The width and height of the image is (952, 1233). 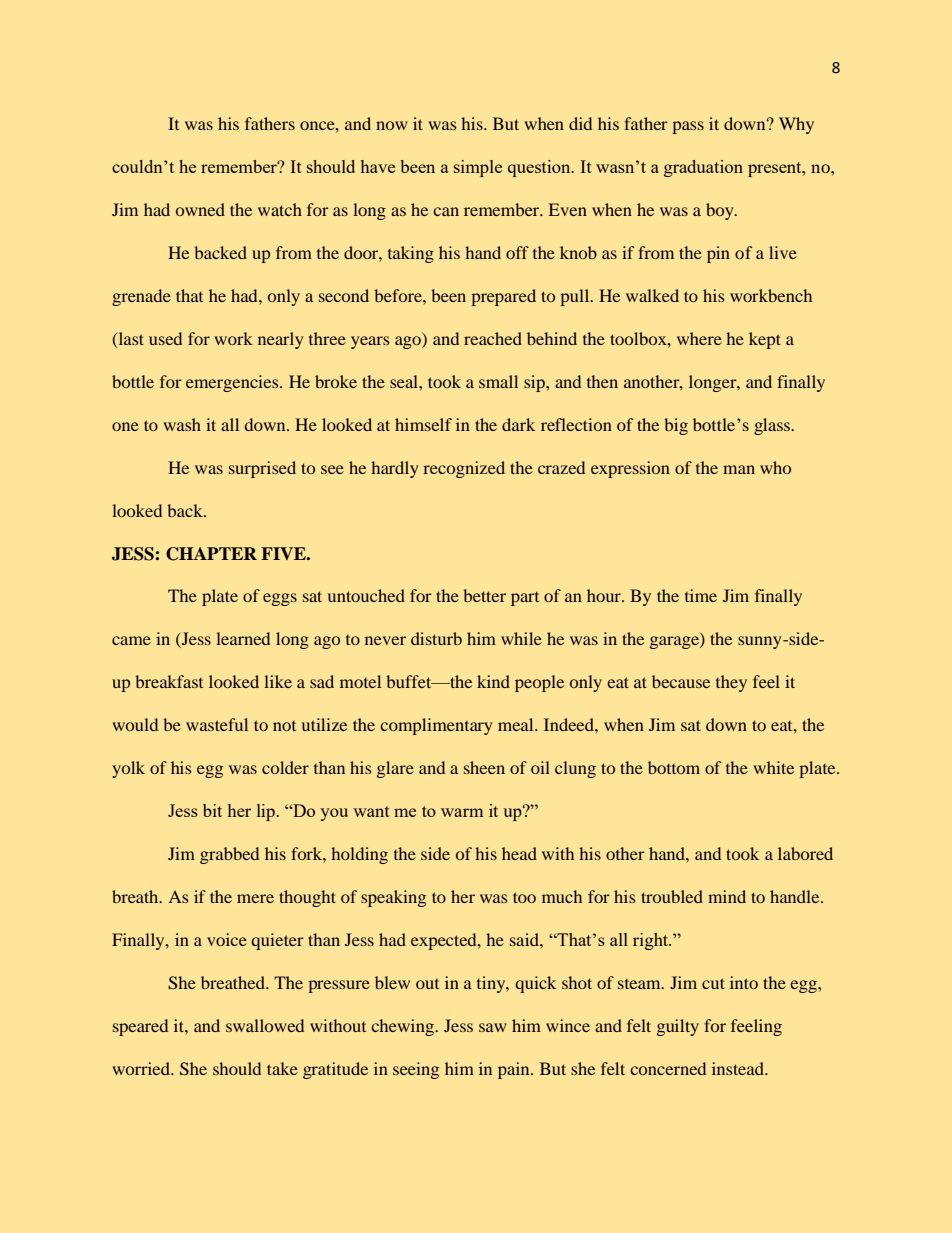 What do you see at coordinates (182, 424) in the image?
I see `wash` at bounding box center [182, 424].
